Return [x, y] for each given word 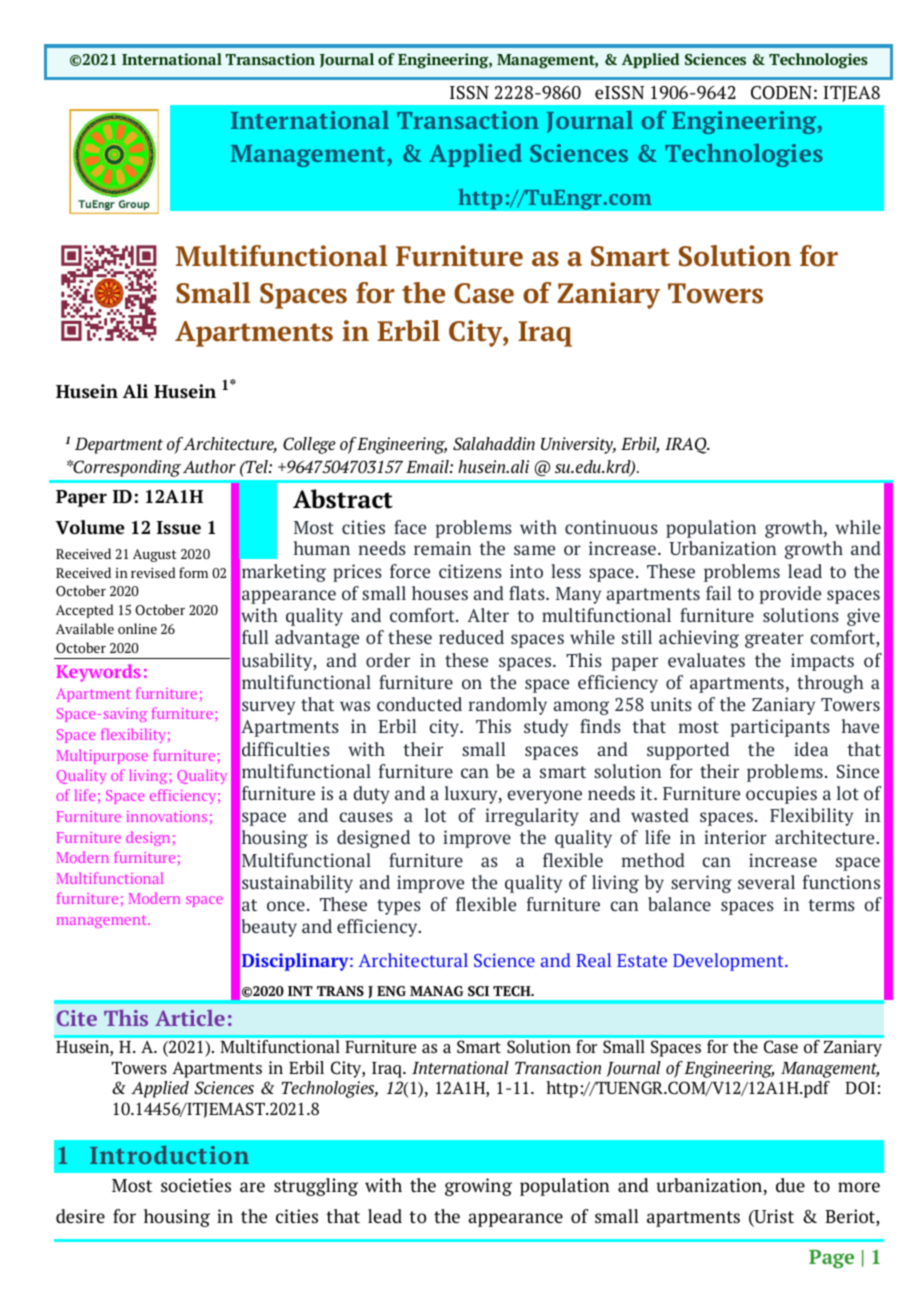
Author [209, 466]
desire [80, 1216]
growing [478, 1187]
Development [729, 962]
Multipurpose [102, 756]
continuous [611, 527]
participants [780, 728]
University [578, 445]
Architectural [413, 960]
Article [190, 1018]
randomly [507, 706]
